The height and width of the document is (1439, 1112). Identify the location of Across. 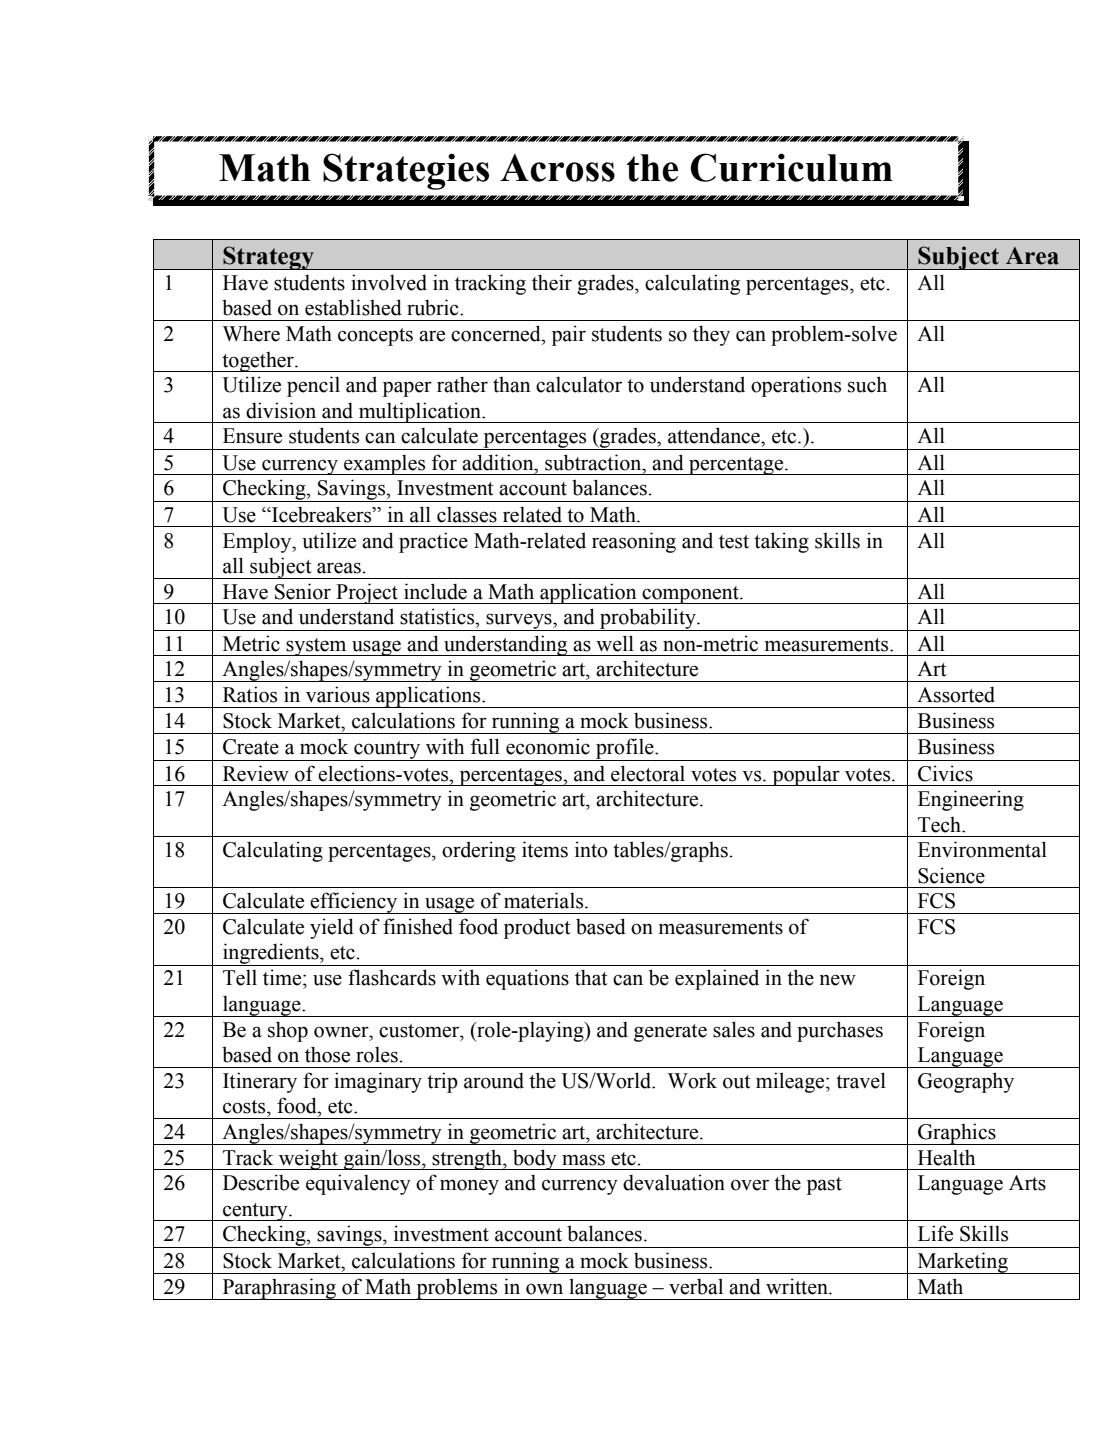
(557, 168).
